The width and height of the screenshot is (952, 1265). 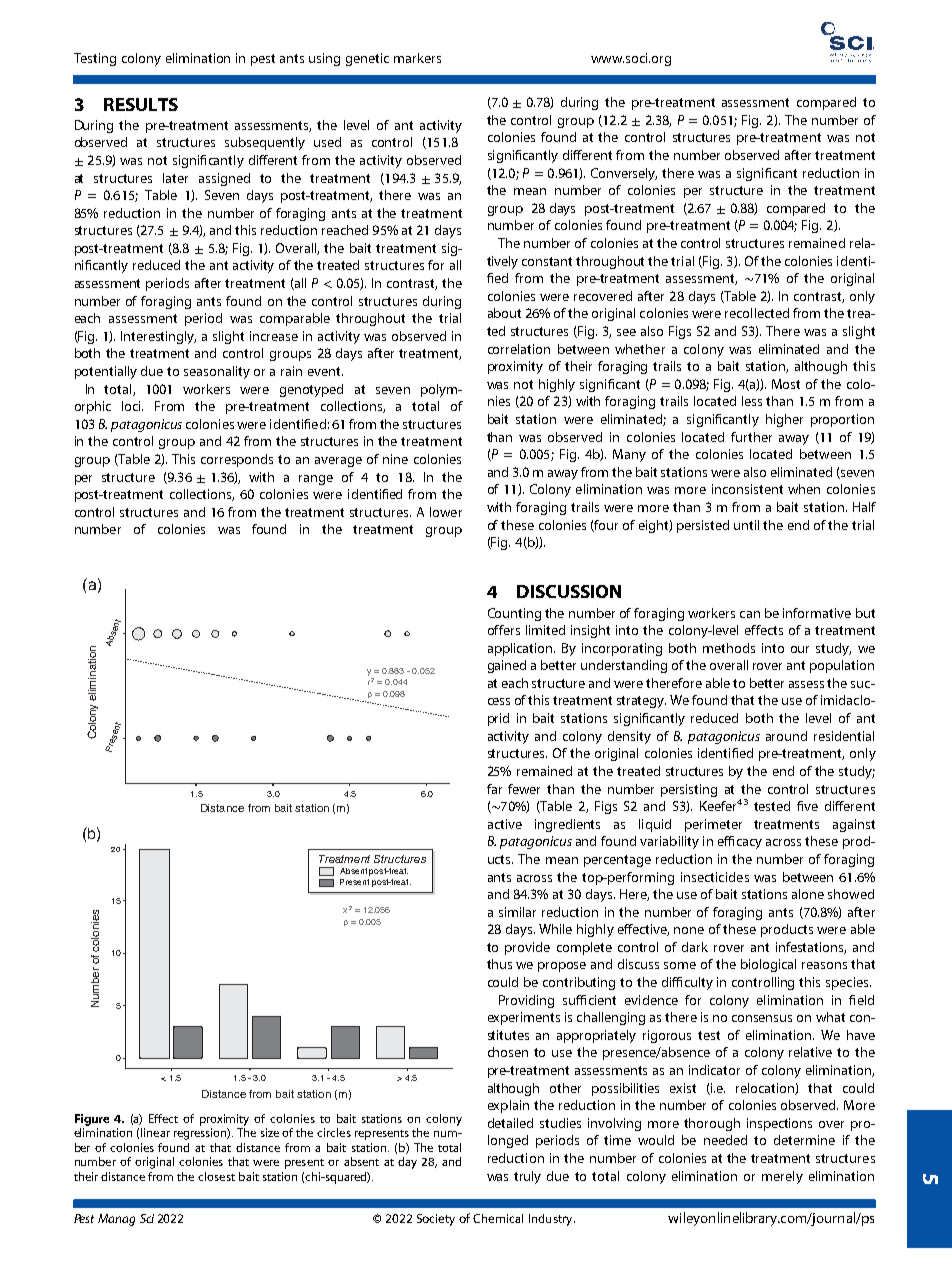 I want to click on offers, so click(x=504, y=630).
